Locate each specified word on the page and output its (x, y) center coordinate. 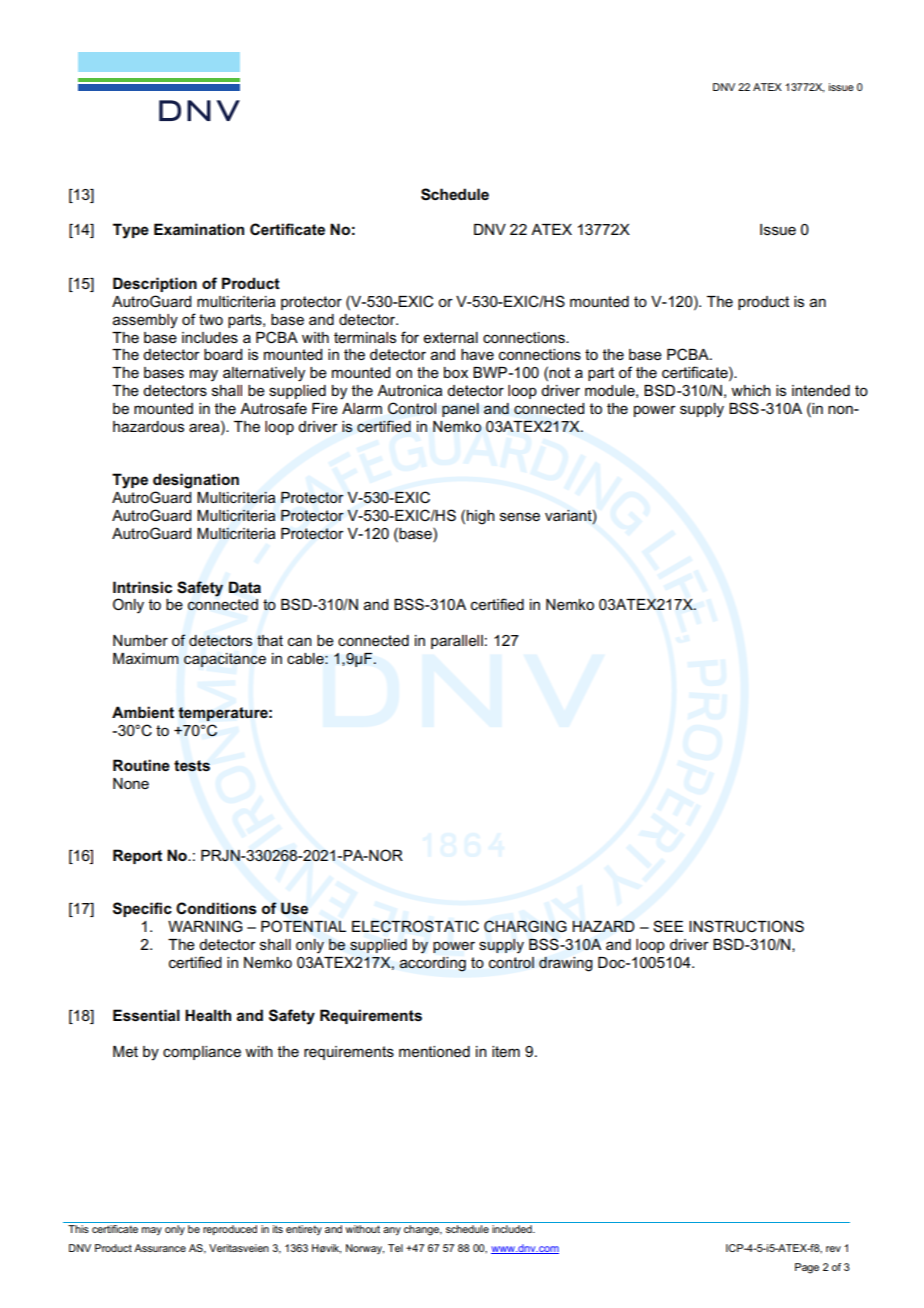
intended (821, 390)
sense (520, 516)
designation (196, 481)
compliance (202, 1053)
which (751, 390)
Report (137, 856)
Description (155, 284)
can (300, 641)
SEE (668, 926)
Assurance (160, 1248)
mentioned (434, 1051)
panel (460, 410)
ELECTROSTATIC (415, 926)
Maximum (146, 658)
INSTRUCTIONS (746, 926)
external (450, 337)
